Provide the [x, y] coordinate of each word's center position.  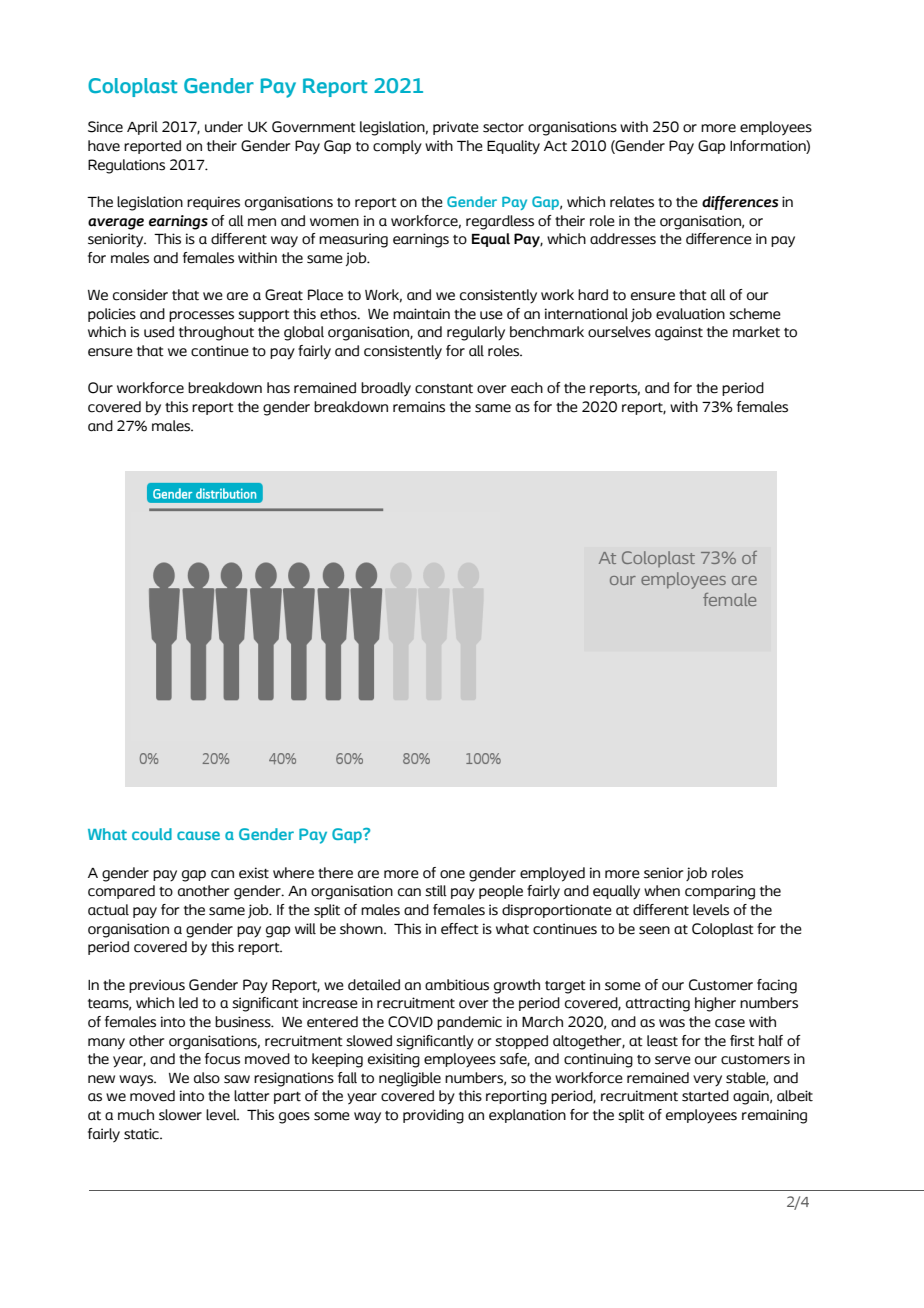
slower [180, 1115]
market [756, 332]
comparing [720, 892]
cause [198, 835]
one [452, 874]
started [705, 1096]
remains [419, 407]
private [456, 128]
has [278, 388]
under [224, 127]
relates [632, 202]
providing [433, 1116]
